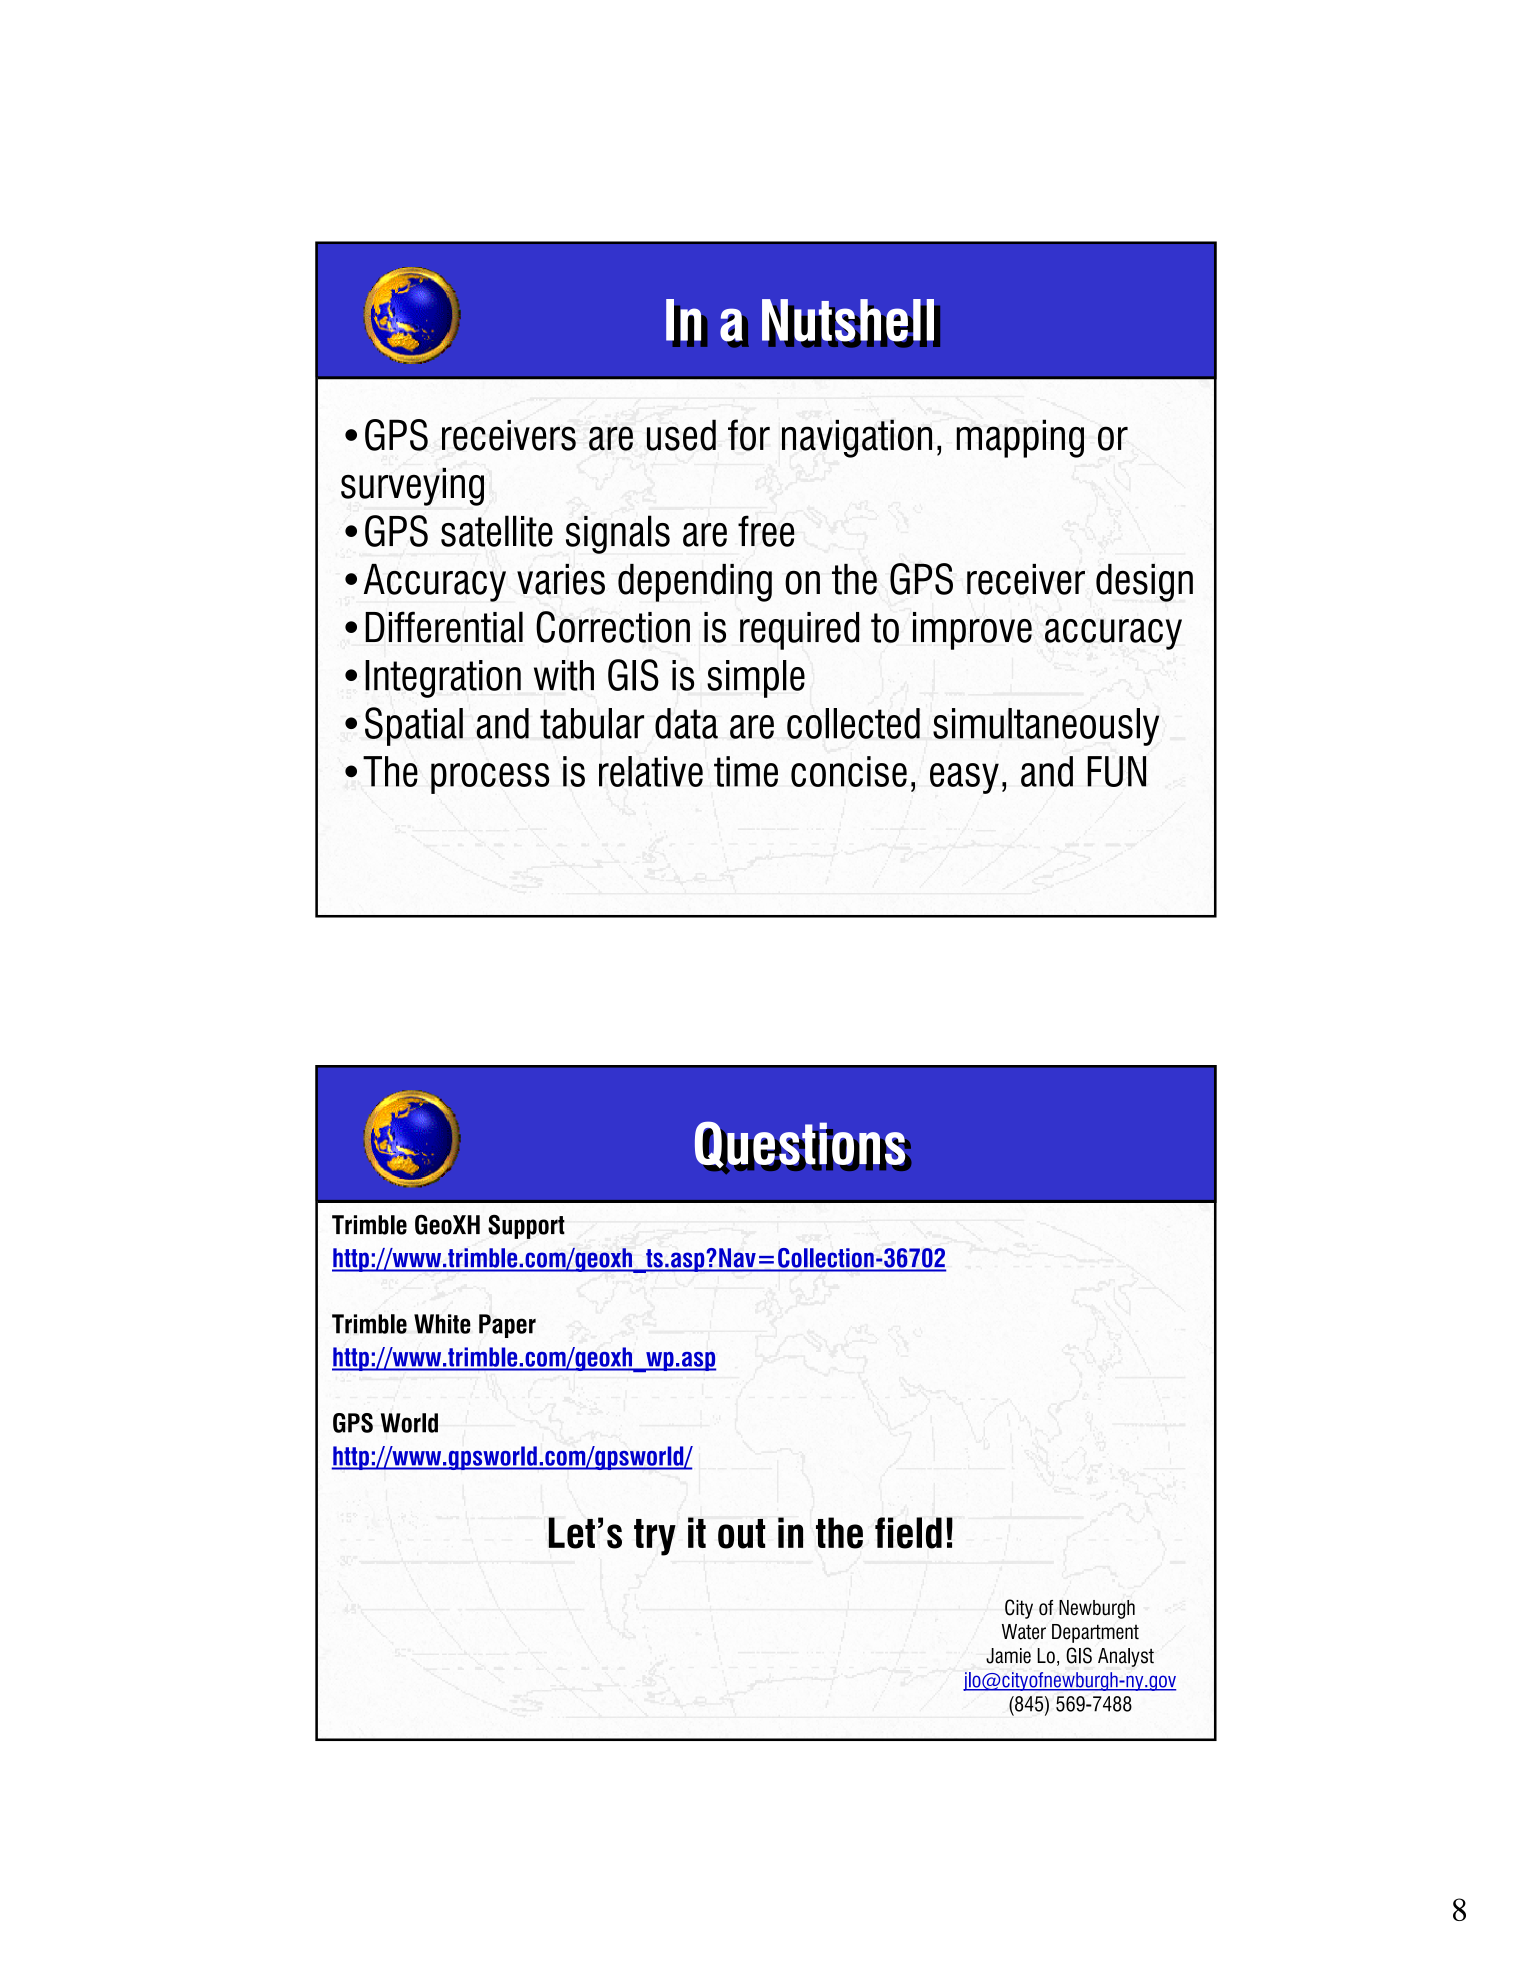  Describe the element at coordinates (1116, 771) in the image. I see `FUN` at that location.
